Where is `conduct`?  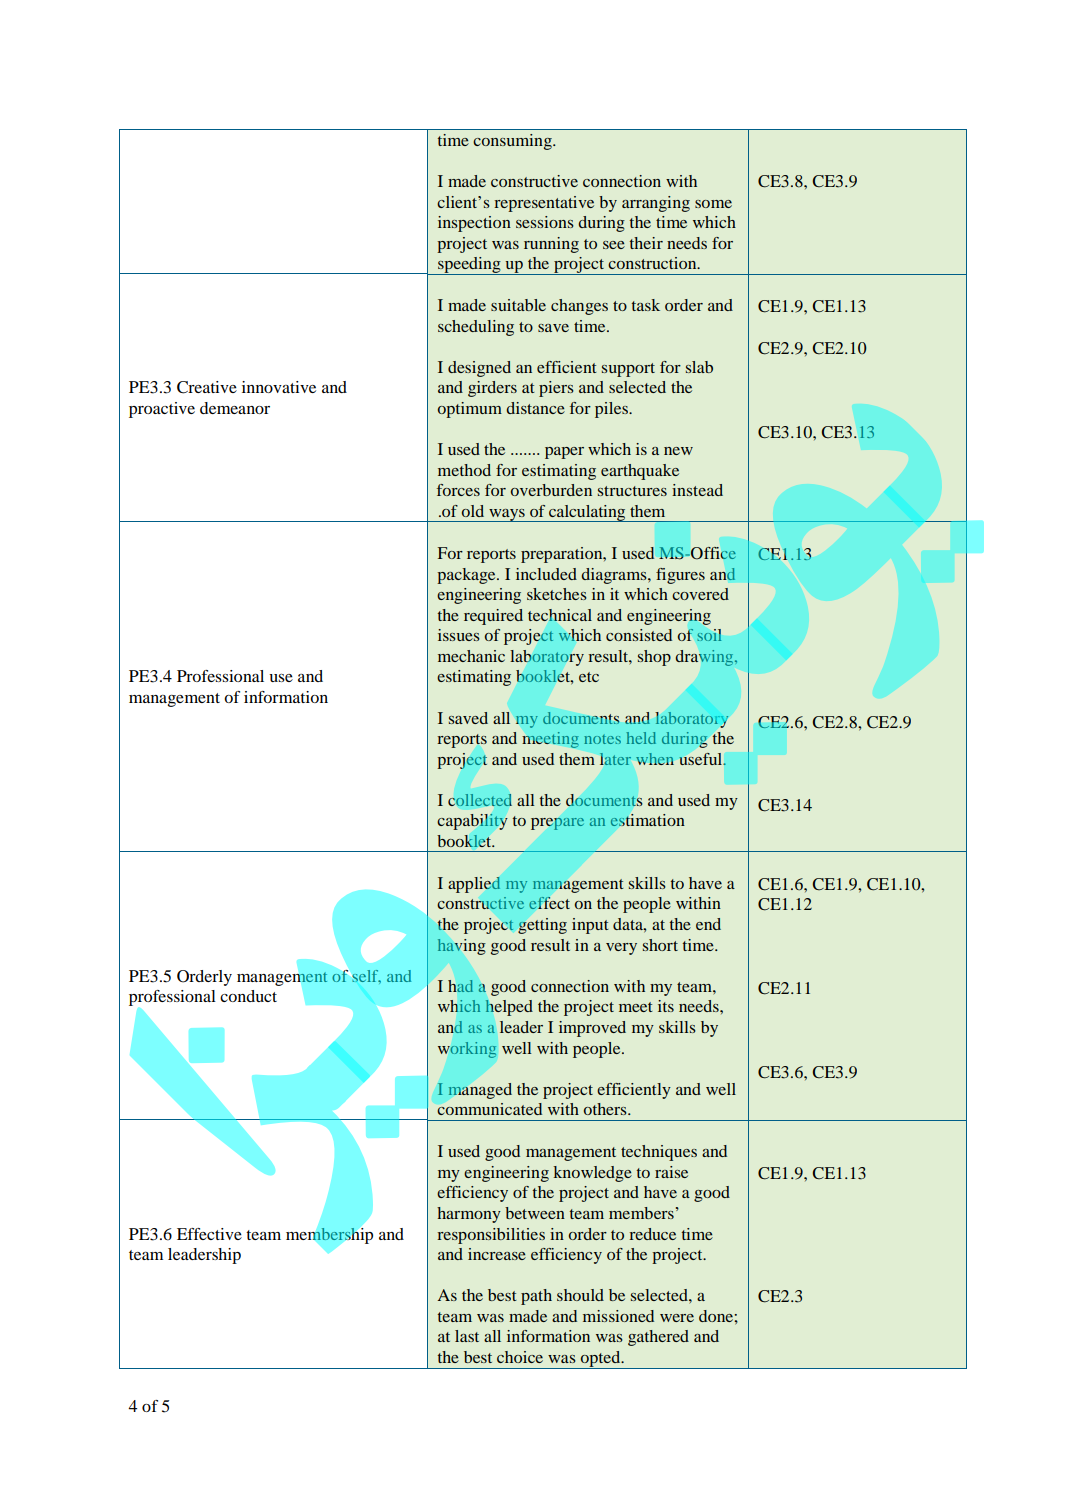
conduct is located at coordinates (248, 996).
